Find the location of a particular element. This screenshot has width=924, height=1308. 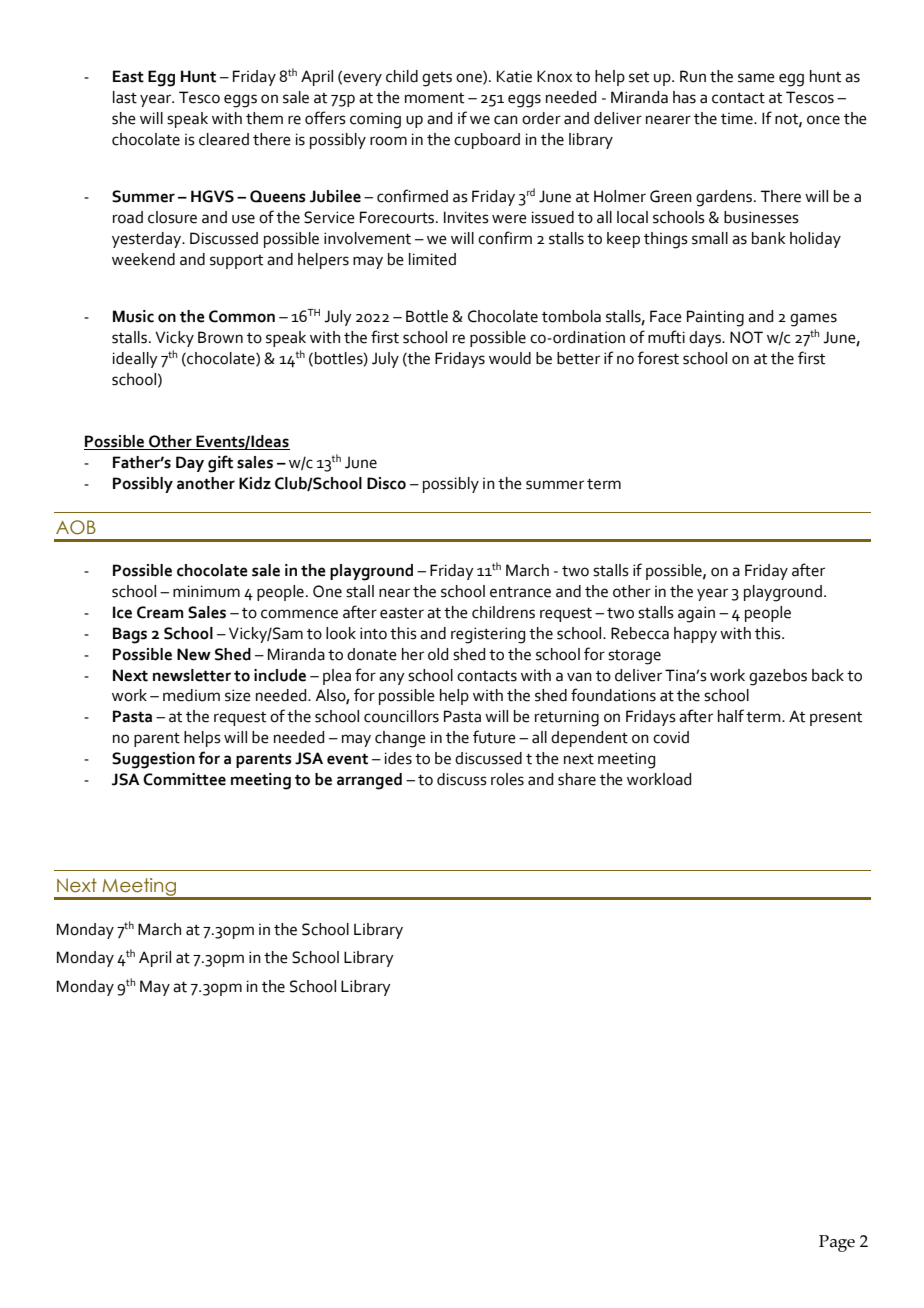

last is located at coordinates (125, 97).
